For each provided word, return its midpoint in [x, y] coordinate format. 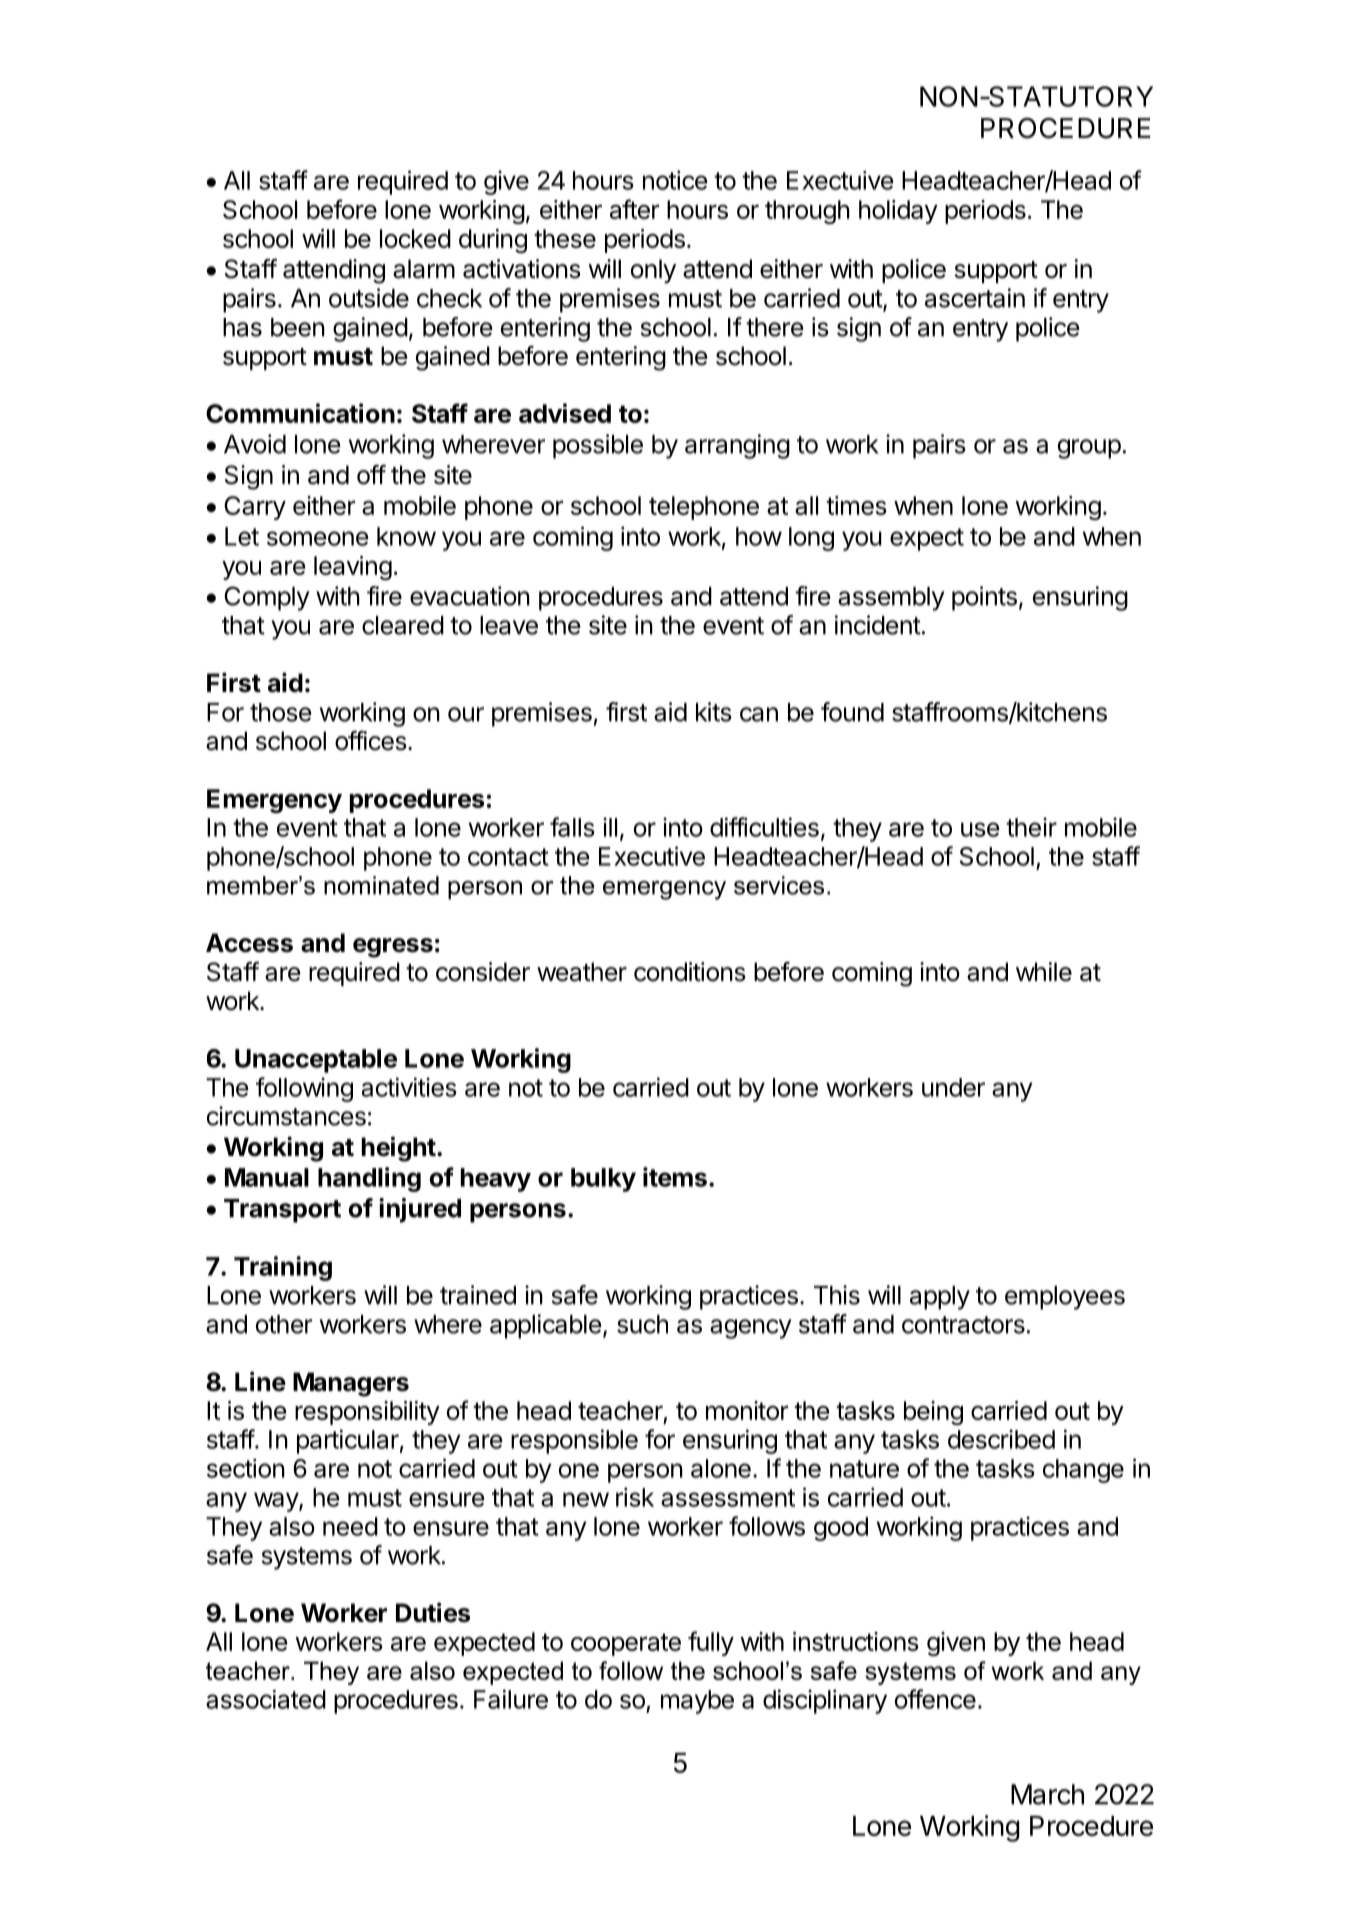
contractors [963, 1325]
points [984, 598]
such [642, 1324]
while [1044, 972]
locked [415, 238]
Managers [351, 1384]
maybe [697, 1702]
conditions [690, 972]
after [634, 209]
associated [266, 1699]
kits [714, 712]
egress [393, 948]
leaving [353, 568]
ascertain [975, 298]
